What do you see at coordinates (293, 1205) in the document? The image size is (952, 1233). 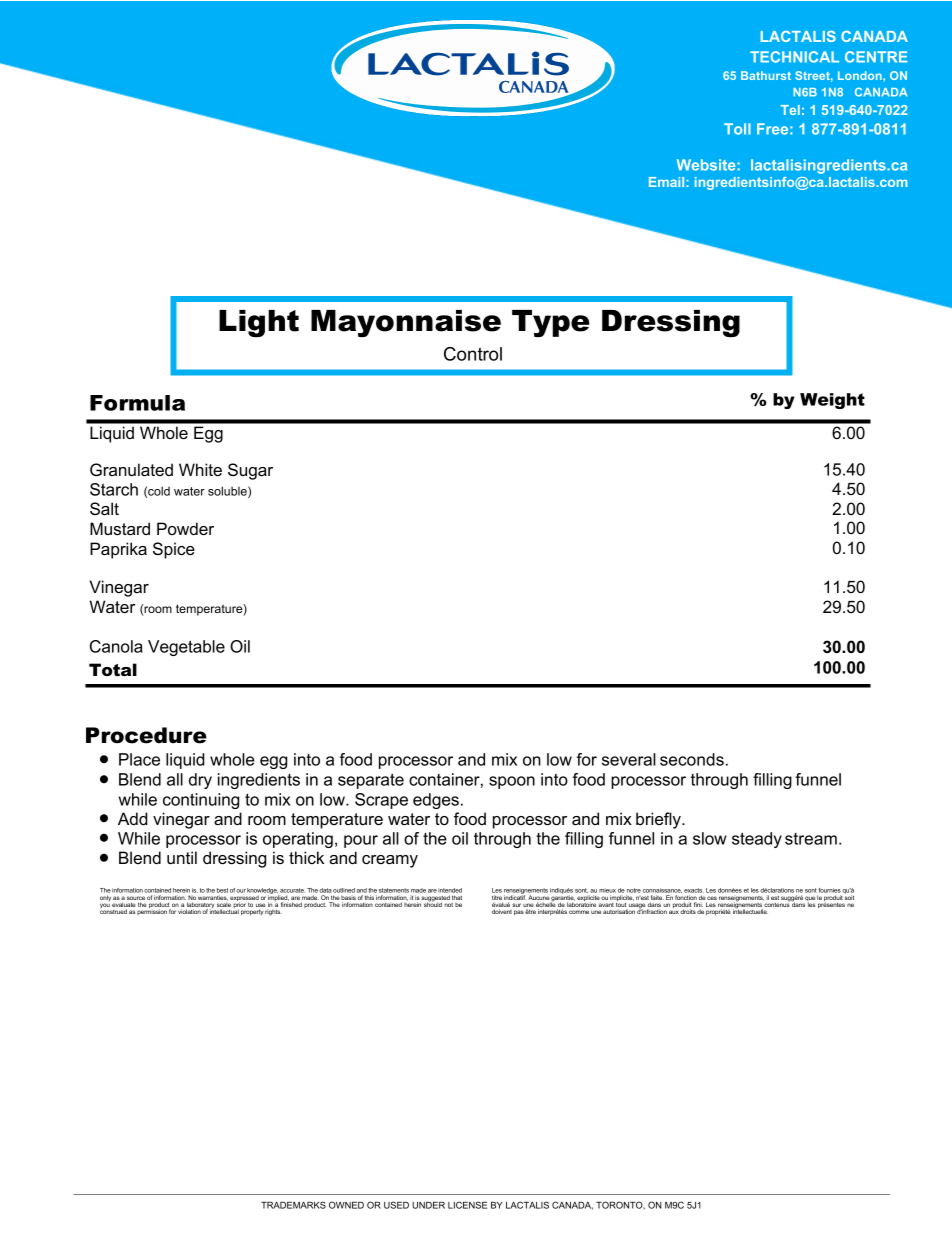 I see `TRADEMARKS` at bounding box center [293, 1205].
